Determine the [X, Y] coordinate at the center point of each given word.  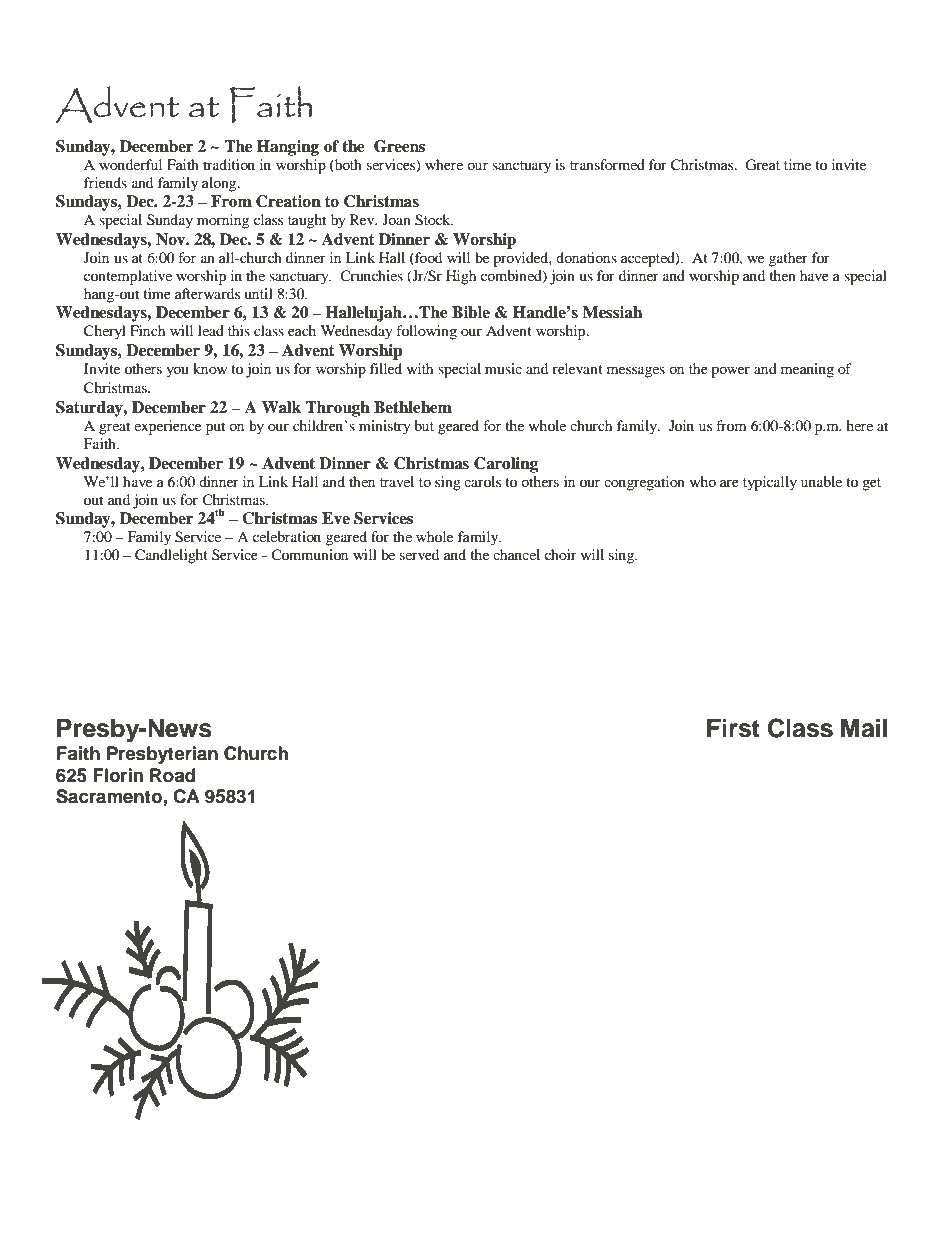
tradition [229, 164]
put [215, 428]
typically [770, 483]
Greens [399, 146]
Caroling [506, 465]
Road [172, 775]
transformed [607, 164]
